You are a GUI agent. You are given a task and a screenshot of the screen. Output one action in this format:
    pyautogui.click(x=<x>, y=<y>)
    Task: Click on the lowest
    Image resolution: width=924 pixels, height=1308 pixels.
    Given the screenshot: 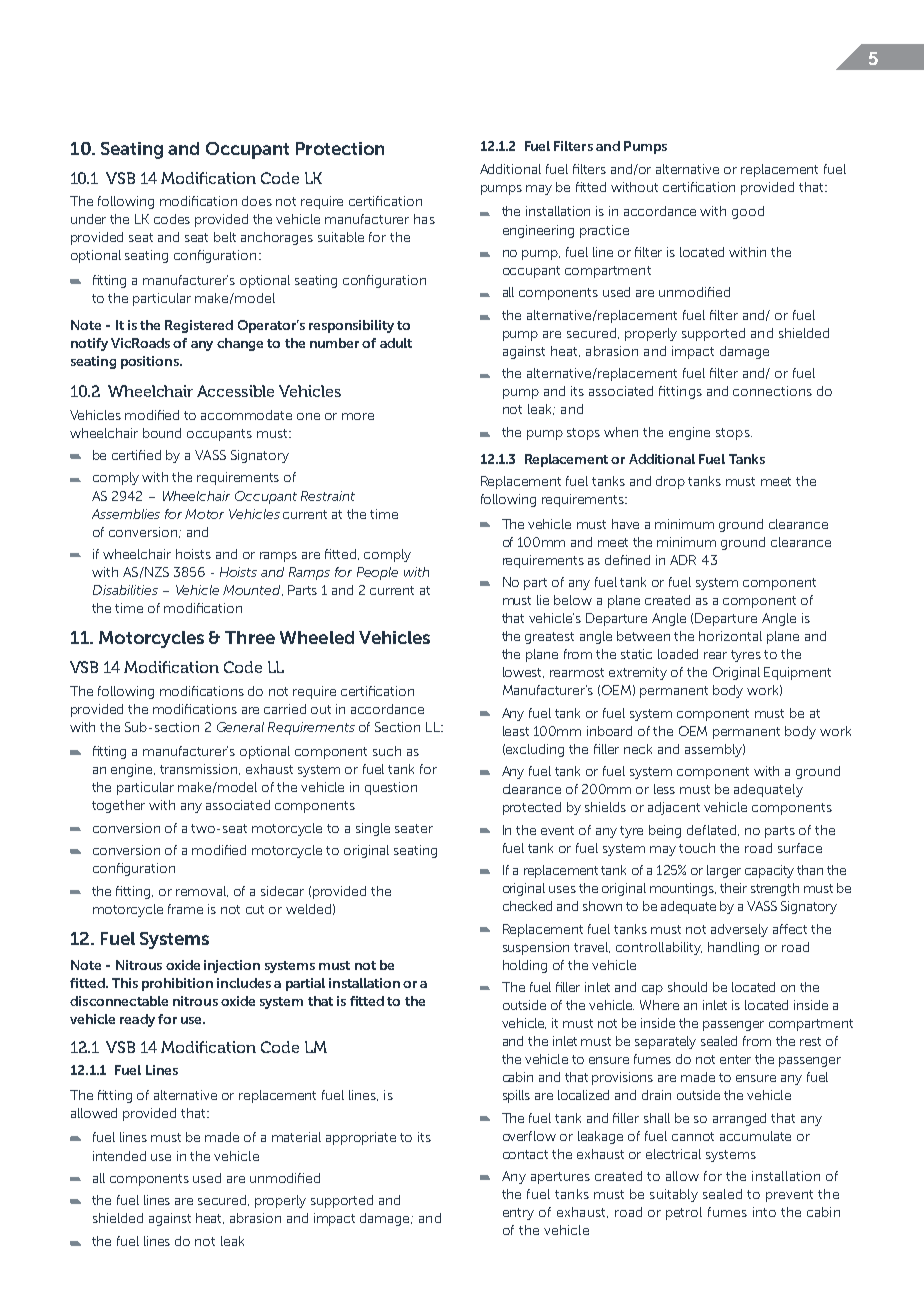 What is the action you would take?
    pyautogui.click(x=523, y=672)
